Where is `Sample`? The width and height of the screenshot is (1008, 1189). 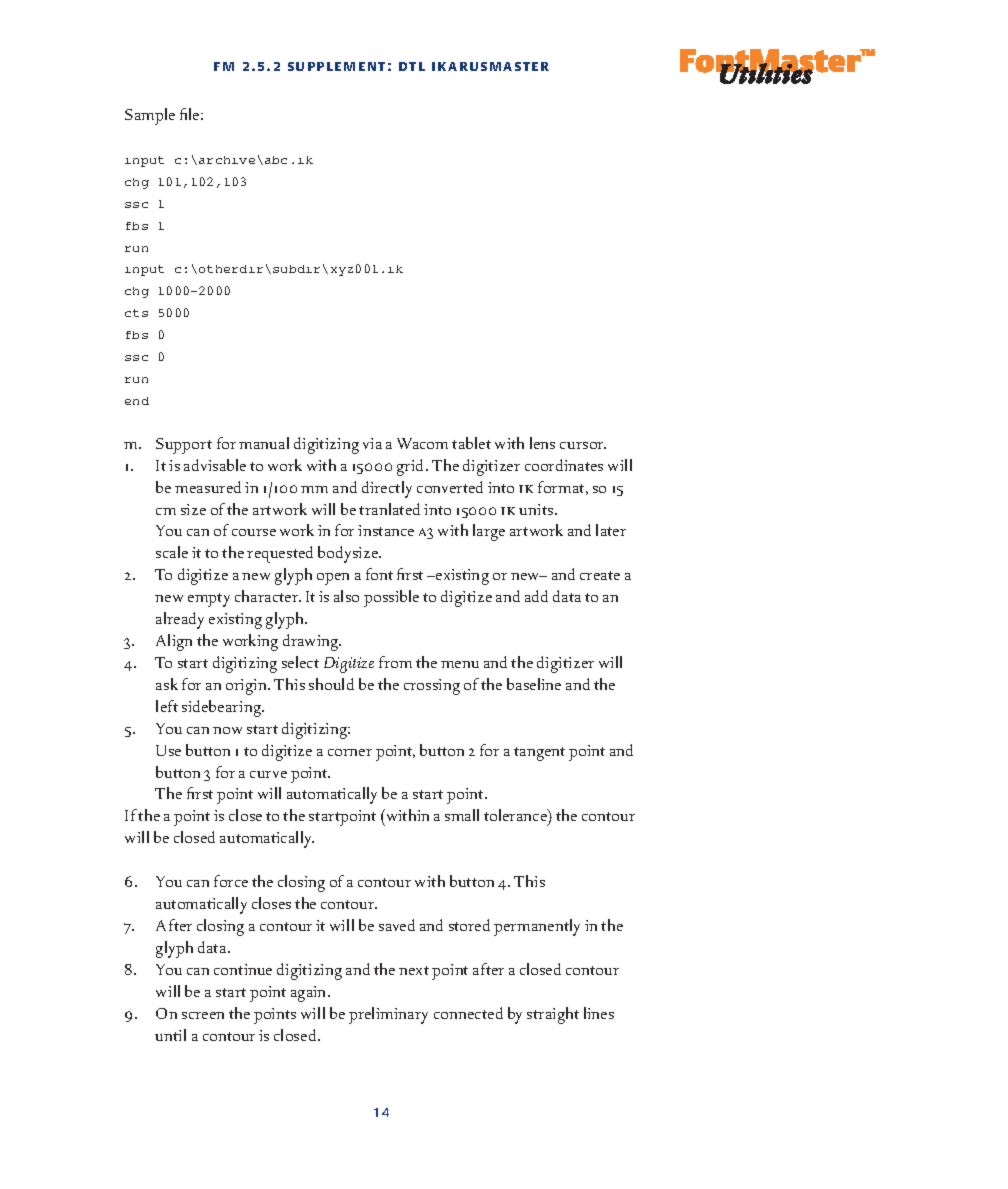
Sample is located at coordinates (150, 116).
